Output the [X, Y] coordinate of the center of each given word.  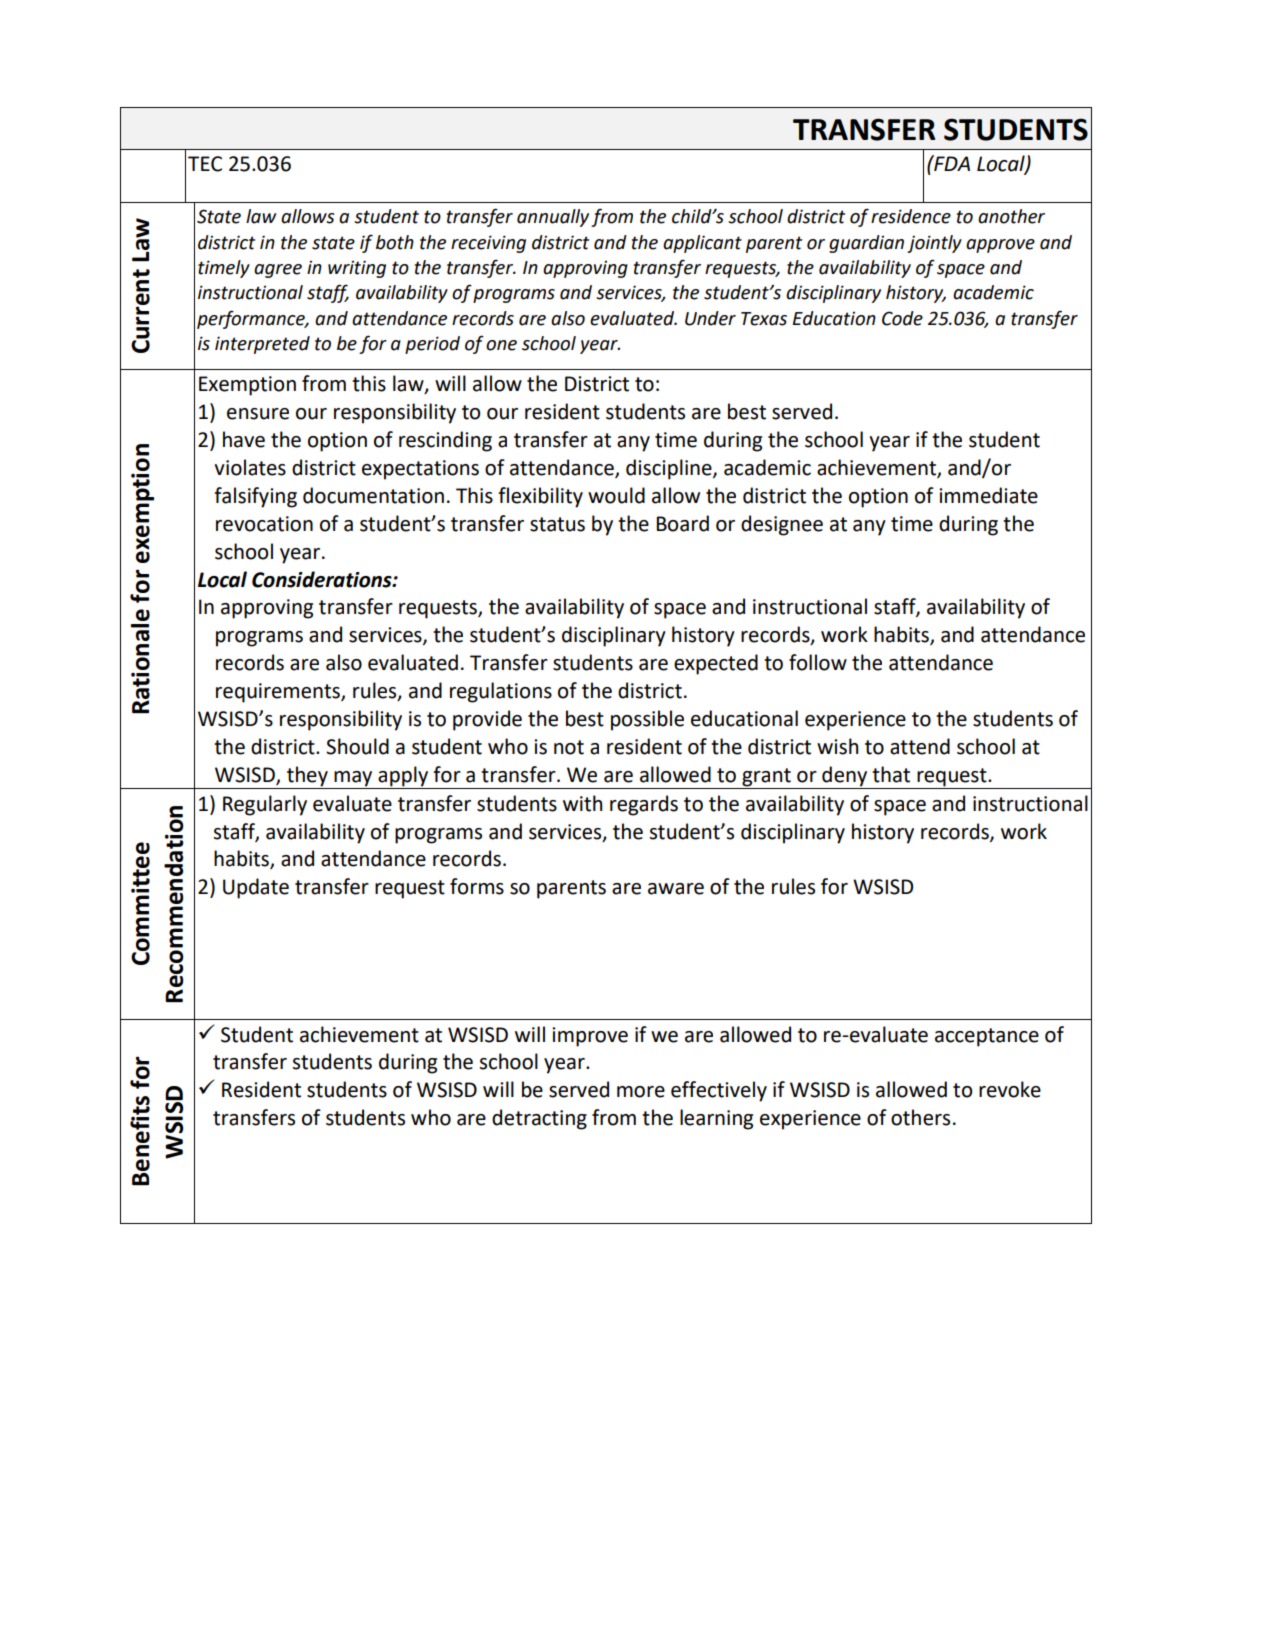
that [891, 774]
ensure [258, 414]
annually [553, 218]
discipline [670, 469]
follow [818, 662]
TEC [205, 164]
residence [911, 216]
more [641, 1092]
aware [676, 889]
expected [716, 664]
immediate [988, 495]
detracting [539, 1119]
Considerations [323, 579]
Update [256, 888]
